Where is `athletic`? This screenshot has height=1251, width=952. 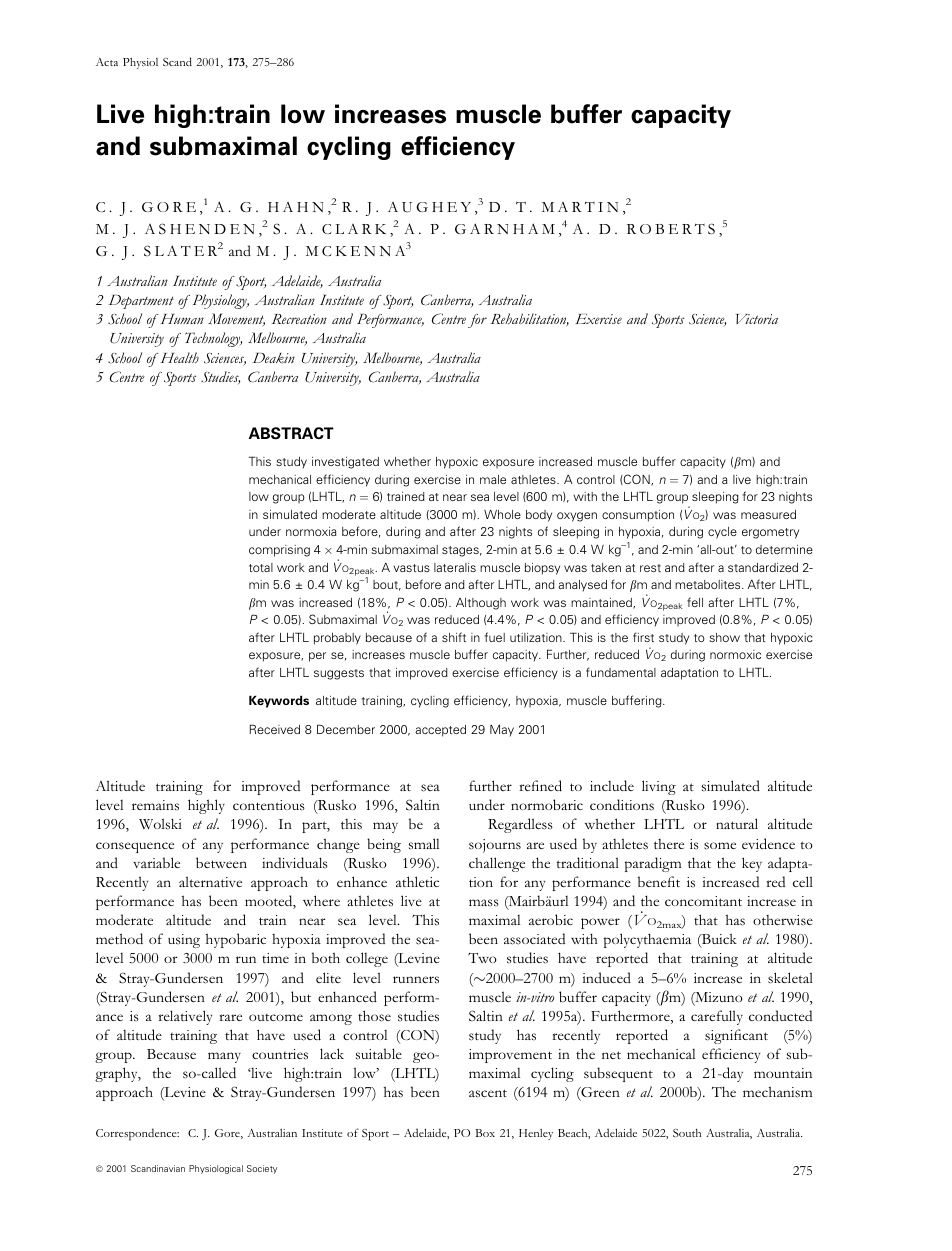 athletic is located at coordinates (417, 881).
